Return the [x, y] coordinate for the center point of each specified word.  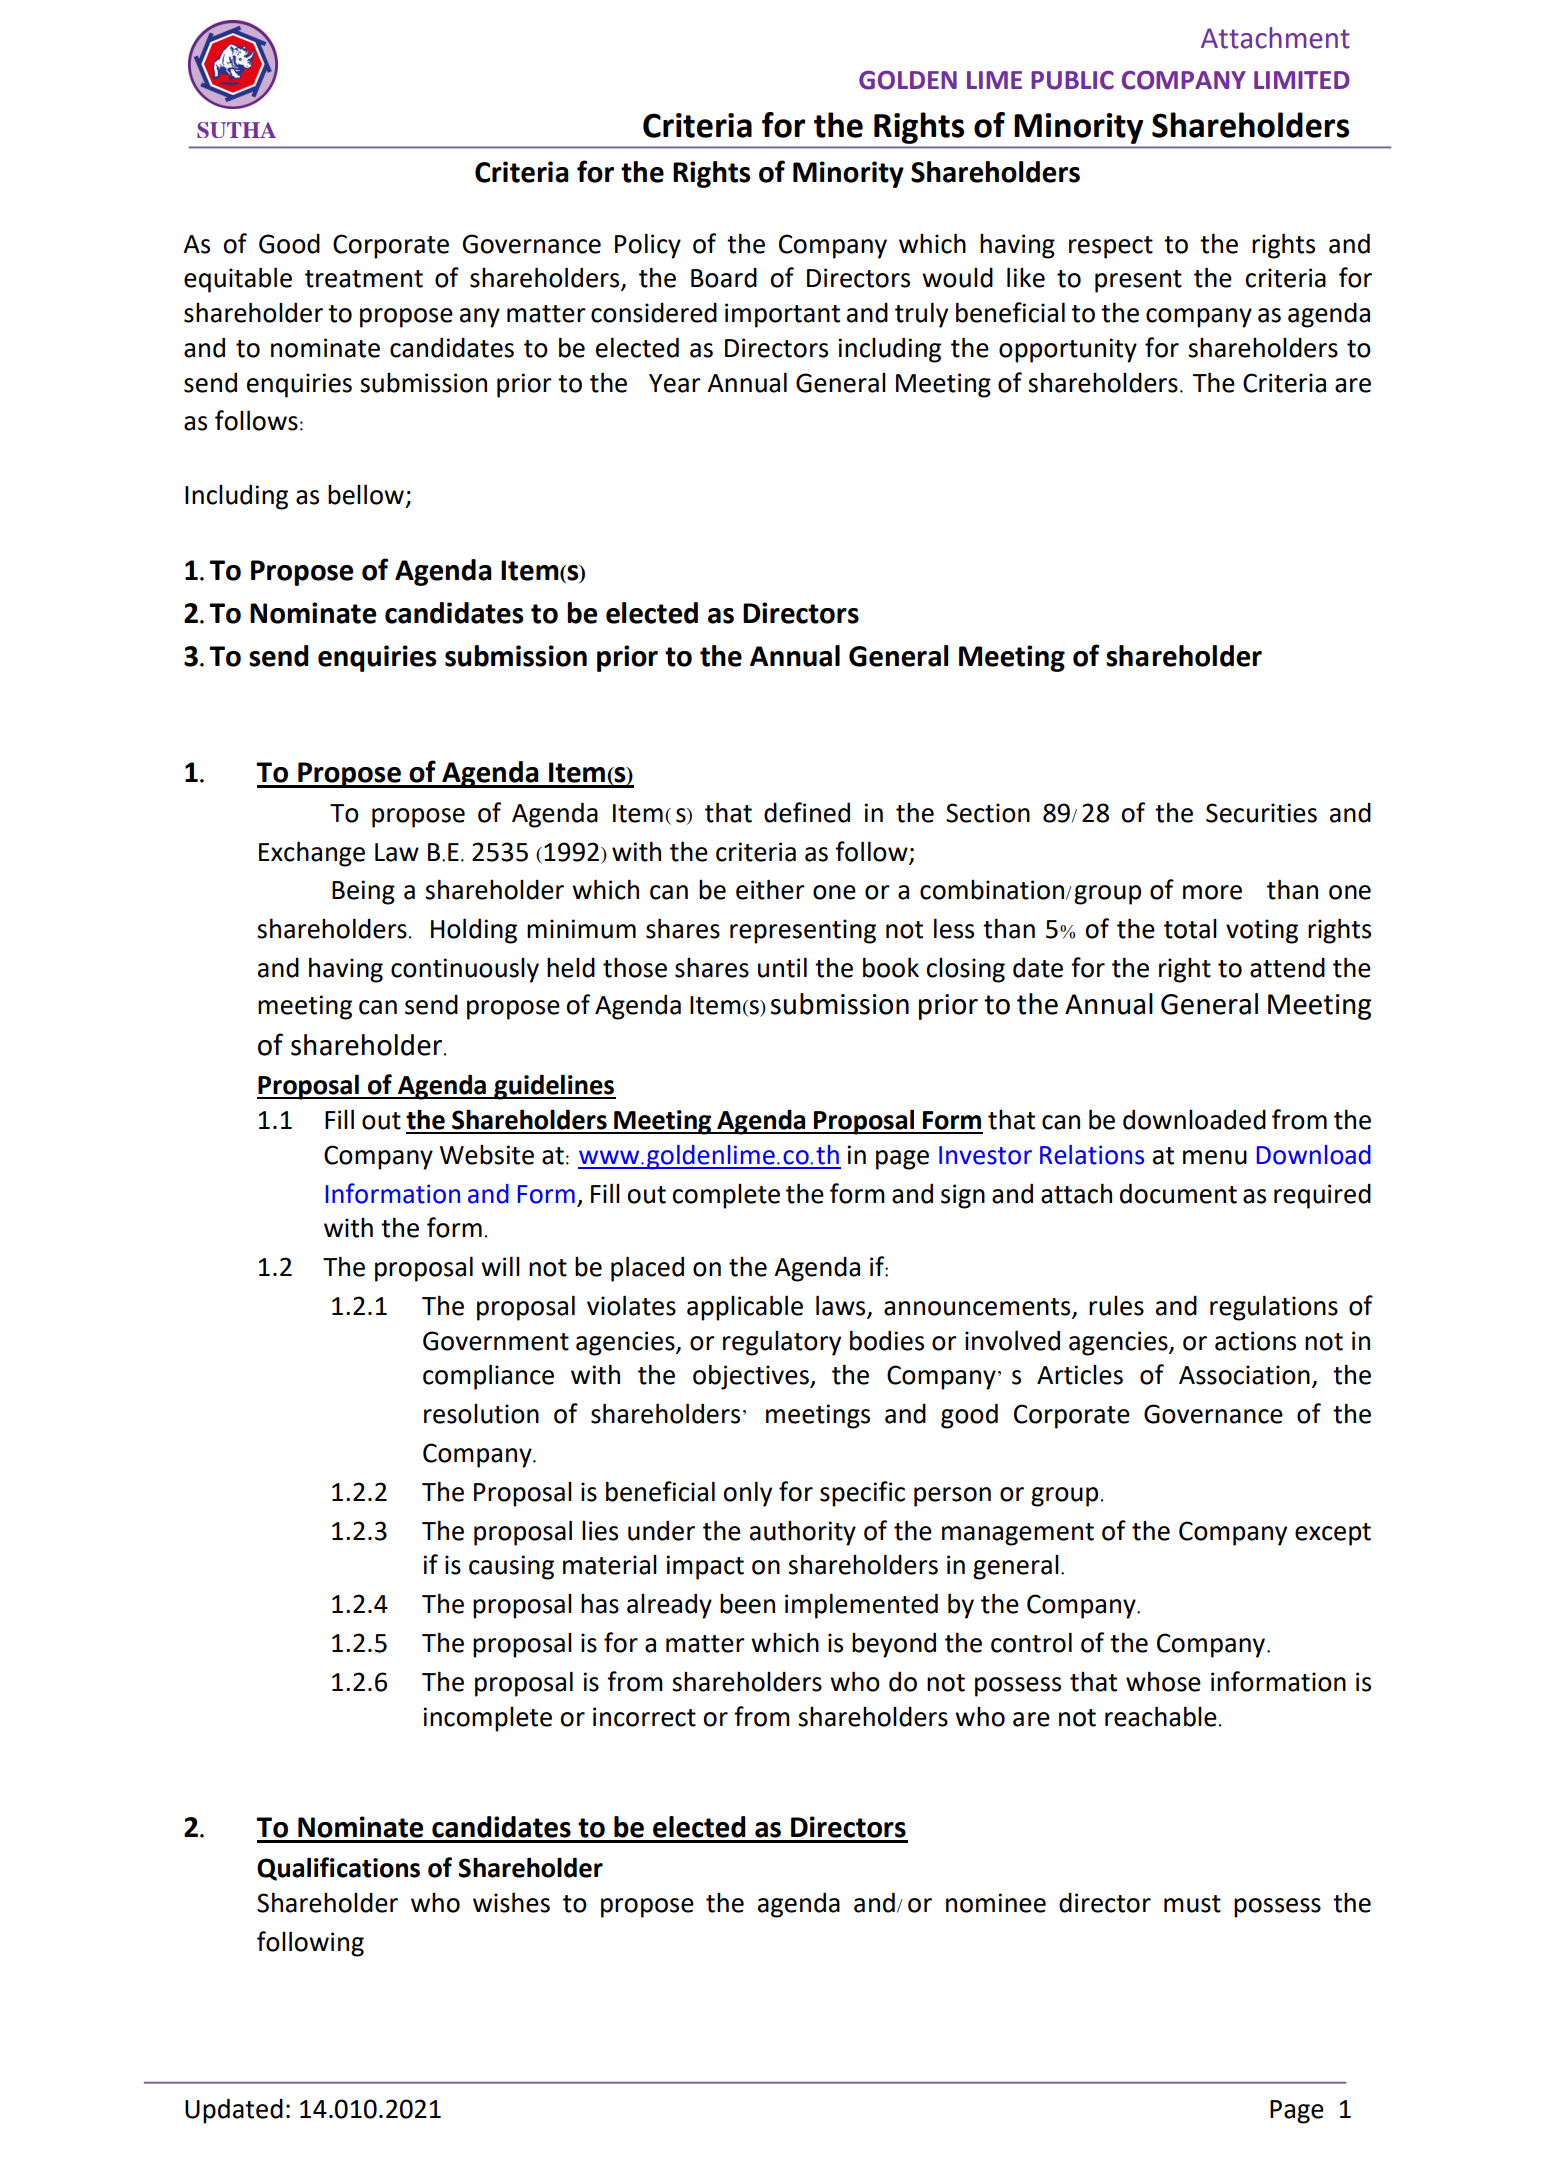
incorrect [644, 1717]
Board [724, 278]
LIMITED [1302, 80]
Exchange [312, 854]
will [500, 1266]
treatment [364, 279]
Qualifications [338, 1869]
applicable [745, 1308]
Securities [1261, 813]
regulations [1274, 1308]
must [1192, 1904]
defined [807, 812]
